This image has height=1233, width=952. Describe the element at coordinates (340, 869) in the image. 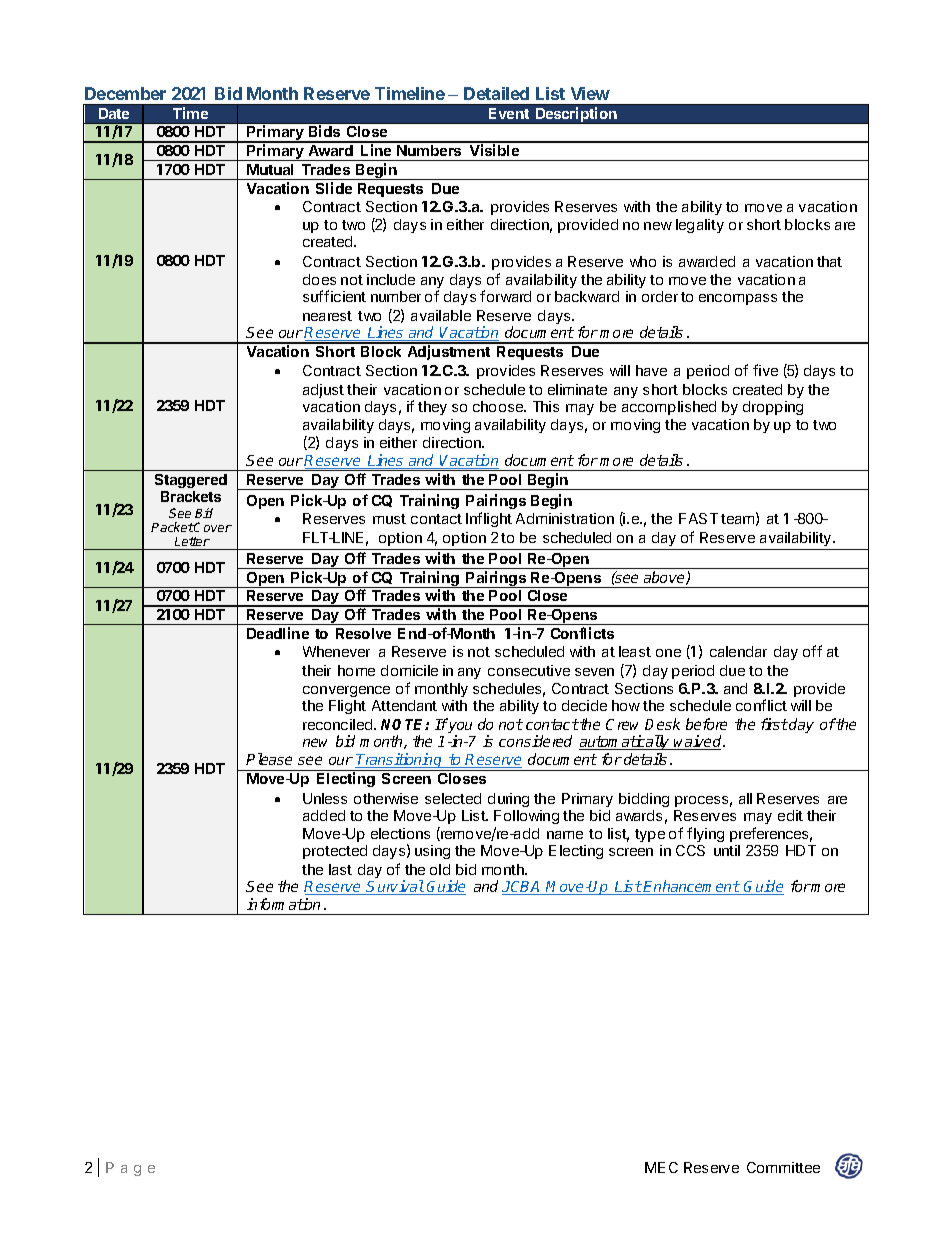

I see `last` at that location.
